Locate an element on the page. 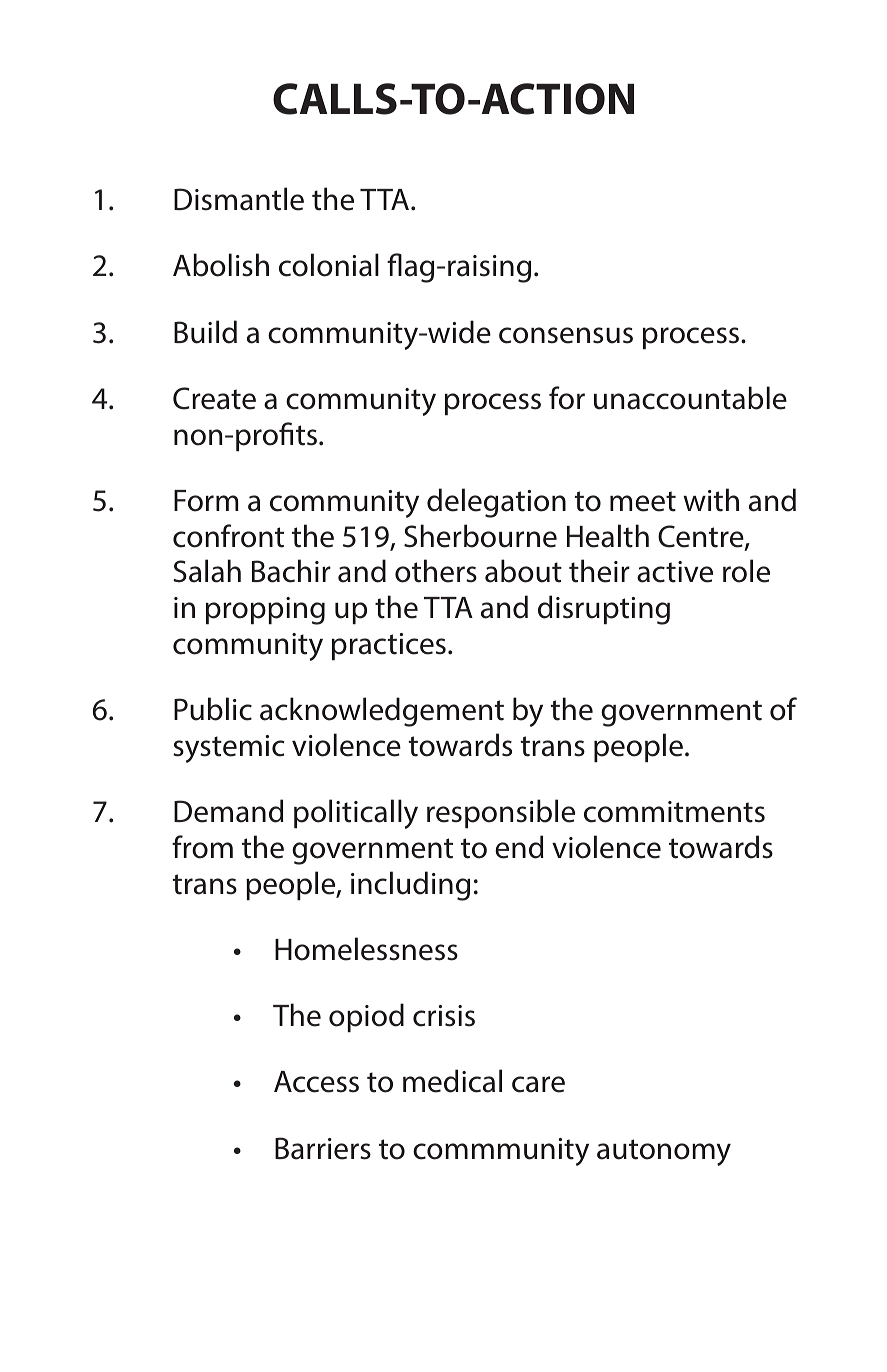 Image resolution: width=887 pixels, height=1372 pixels. Dismantle is located at coordinates (239, 199).
